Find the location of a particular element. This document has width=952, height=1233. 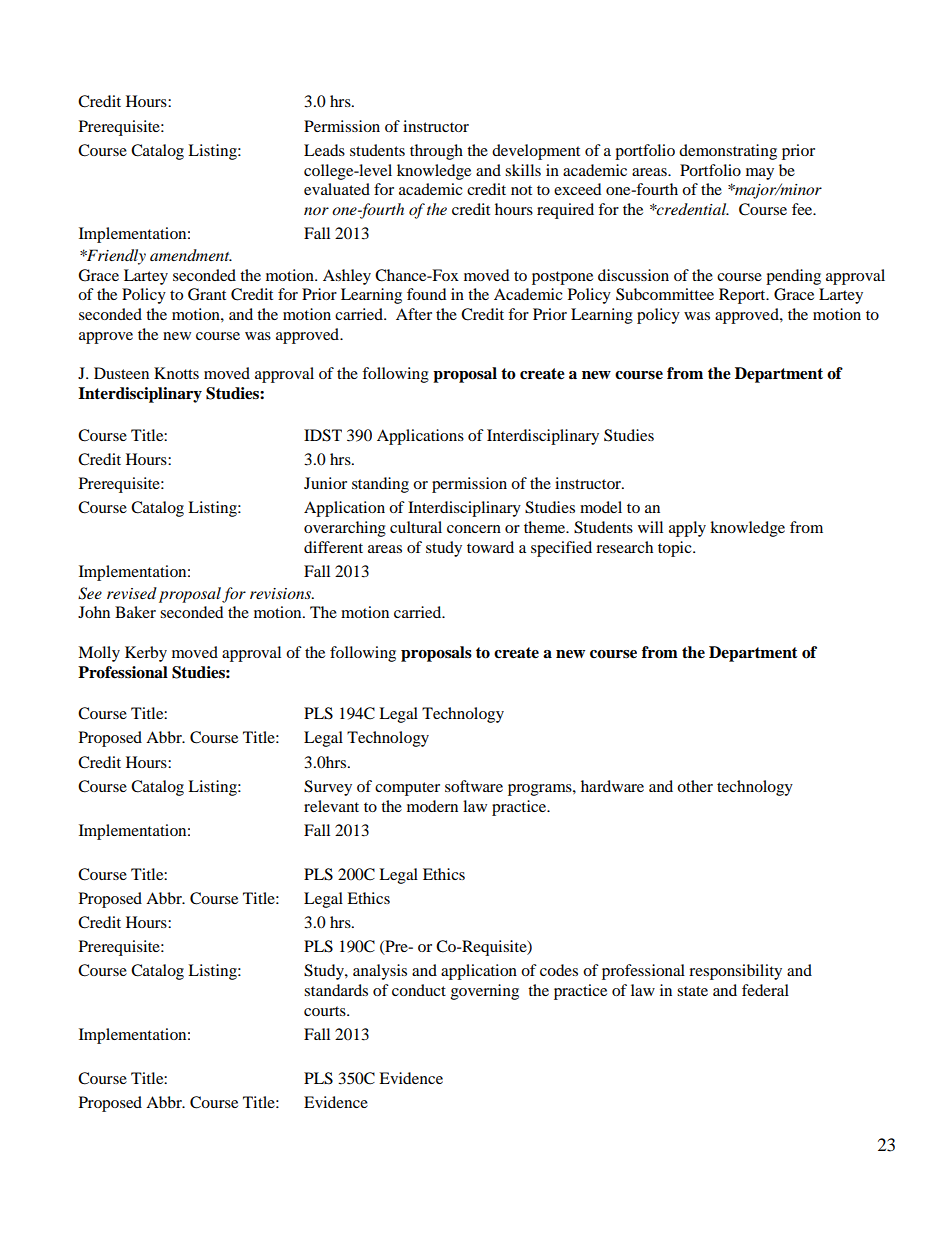

courts is located at coordinates (326, 1011).
